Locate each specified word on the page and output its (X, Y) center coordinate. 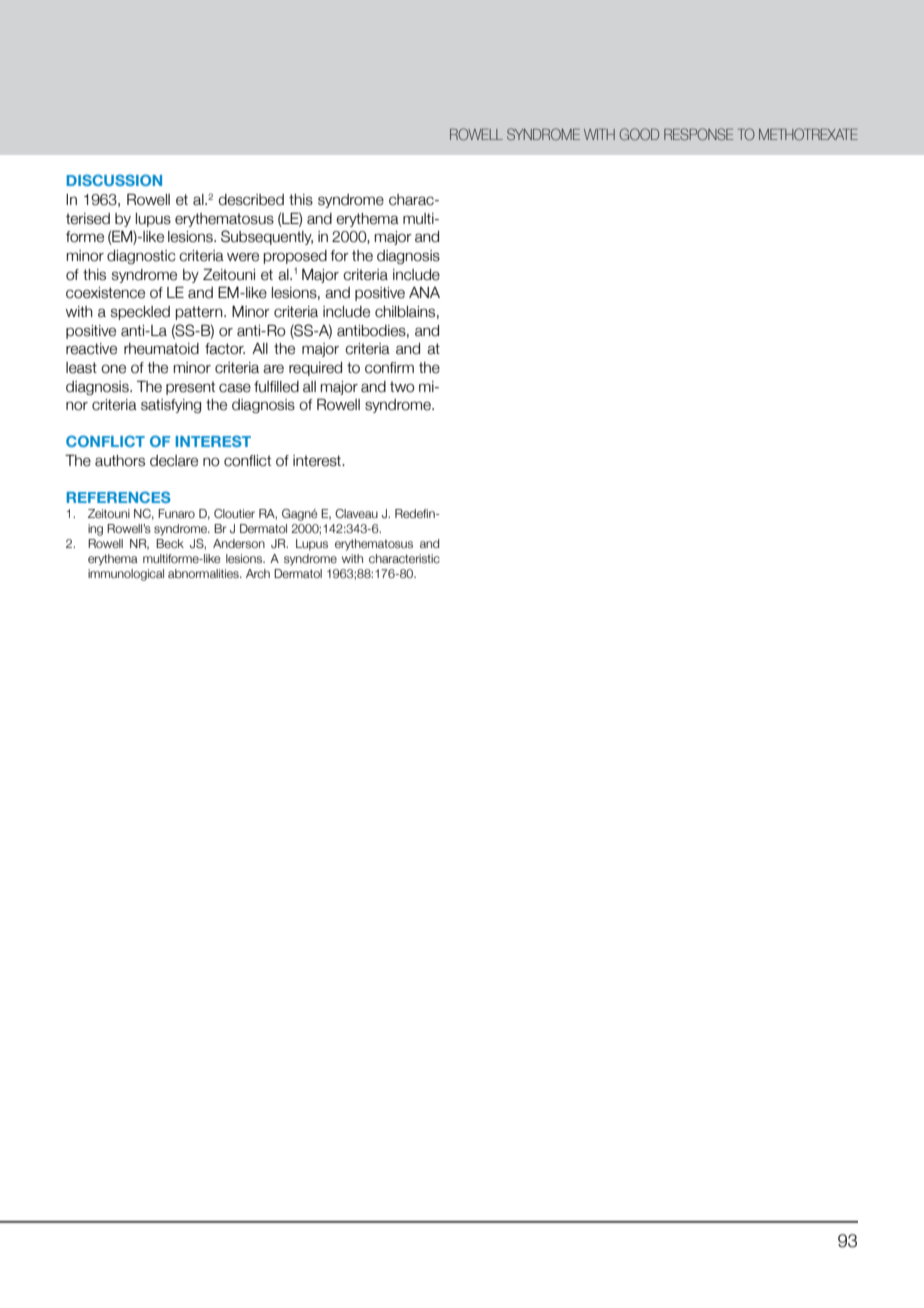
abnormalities (204, 573)
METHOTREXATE (808, 134)
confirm (389, 368)
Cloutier (234, 513)
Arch (258, 573)
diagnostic (141, 257)
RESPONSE (698, 134)
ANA (424, 292)
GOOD (639, 134)
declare (174, 461)
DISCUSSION (114, 180)
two (402, 387)
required (315, 369)
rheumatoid (161, 349)
